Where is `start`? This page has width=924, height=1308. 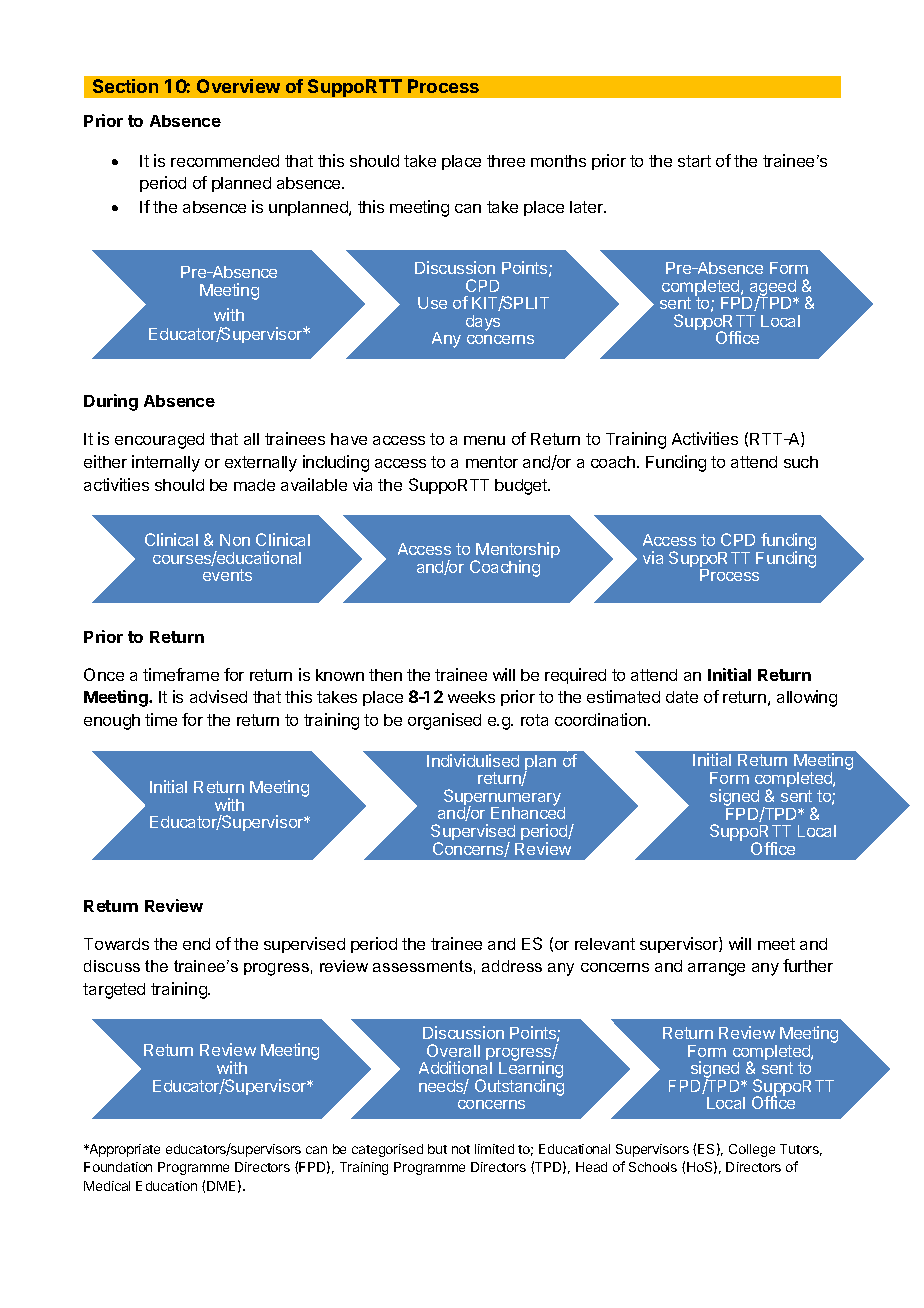
start is located at coordinates (694, 161).
